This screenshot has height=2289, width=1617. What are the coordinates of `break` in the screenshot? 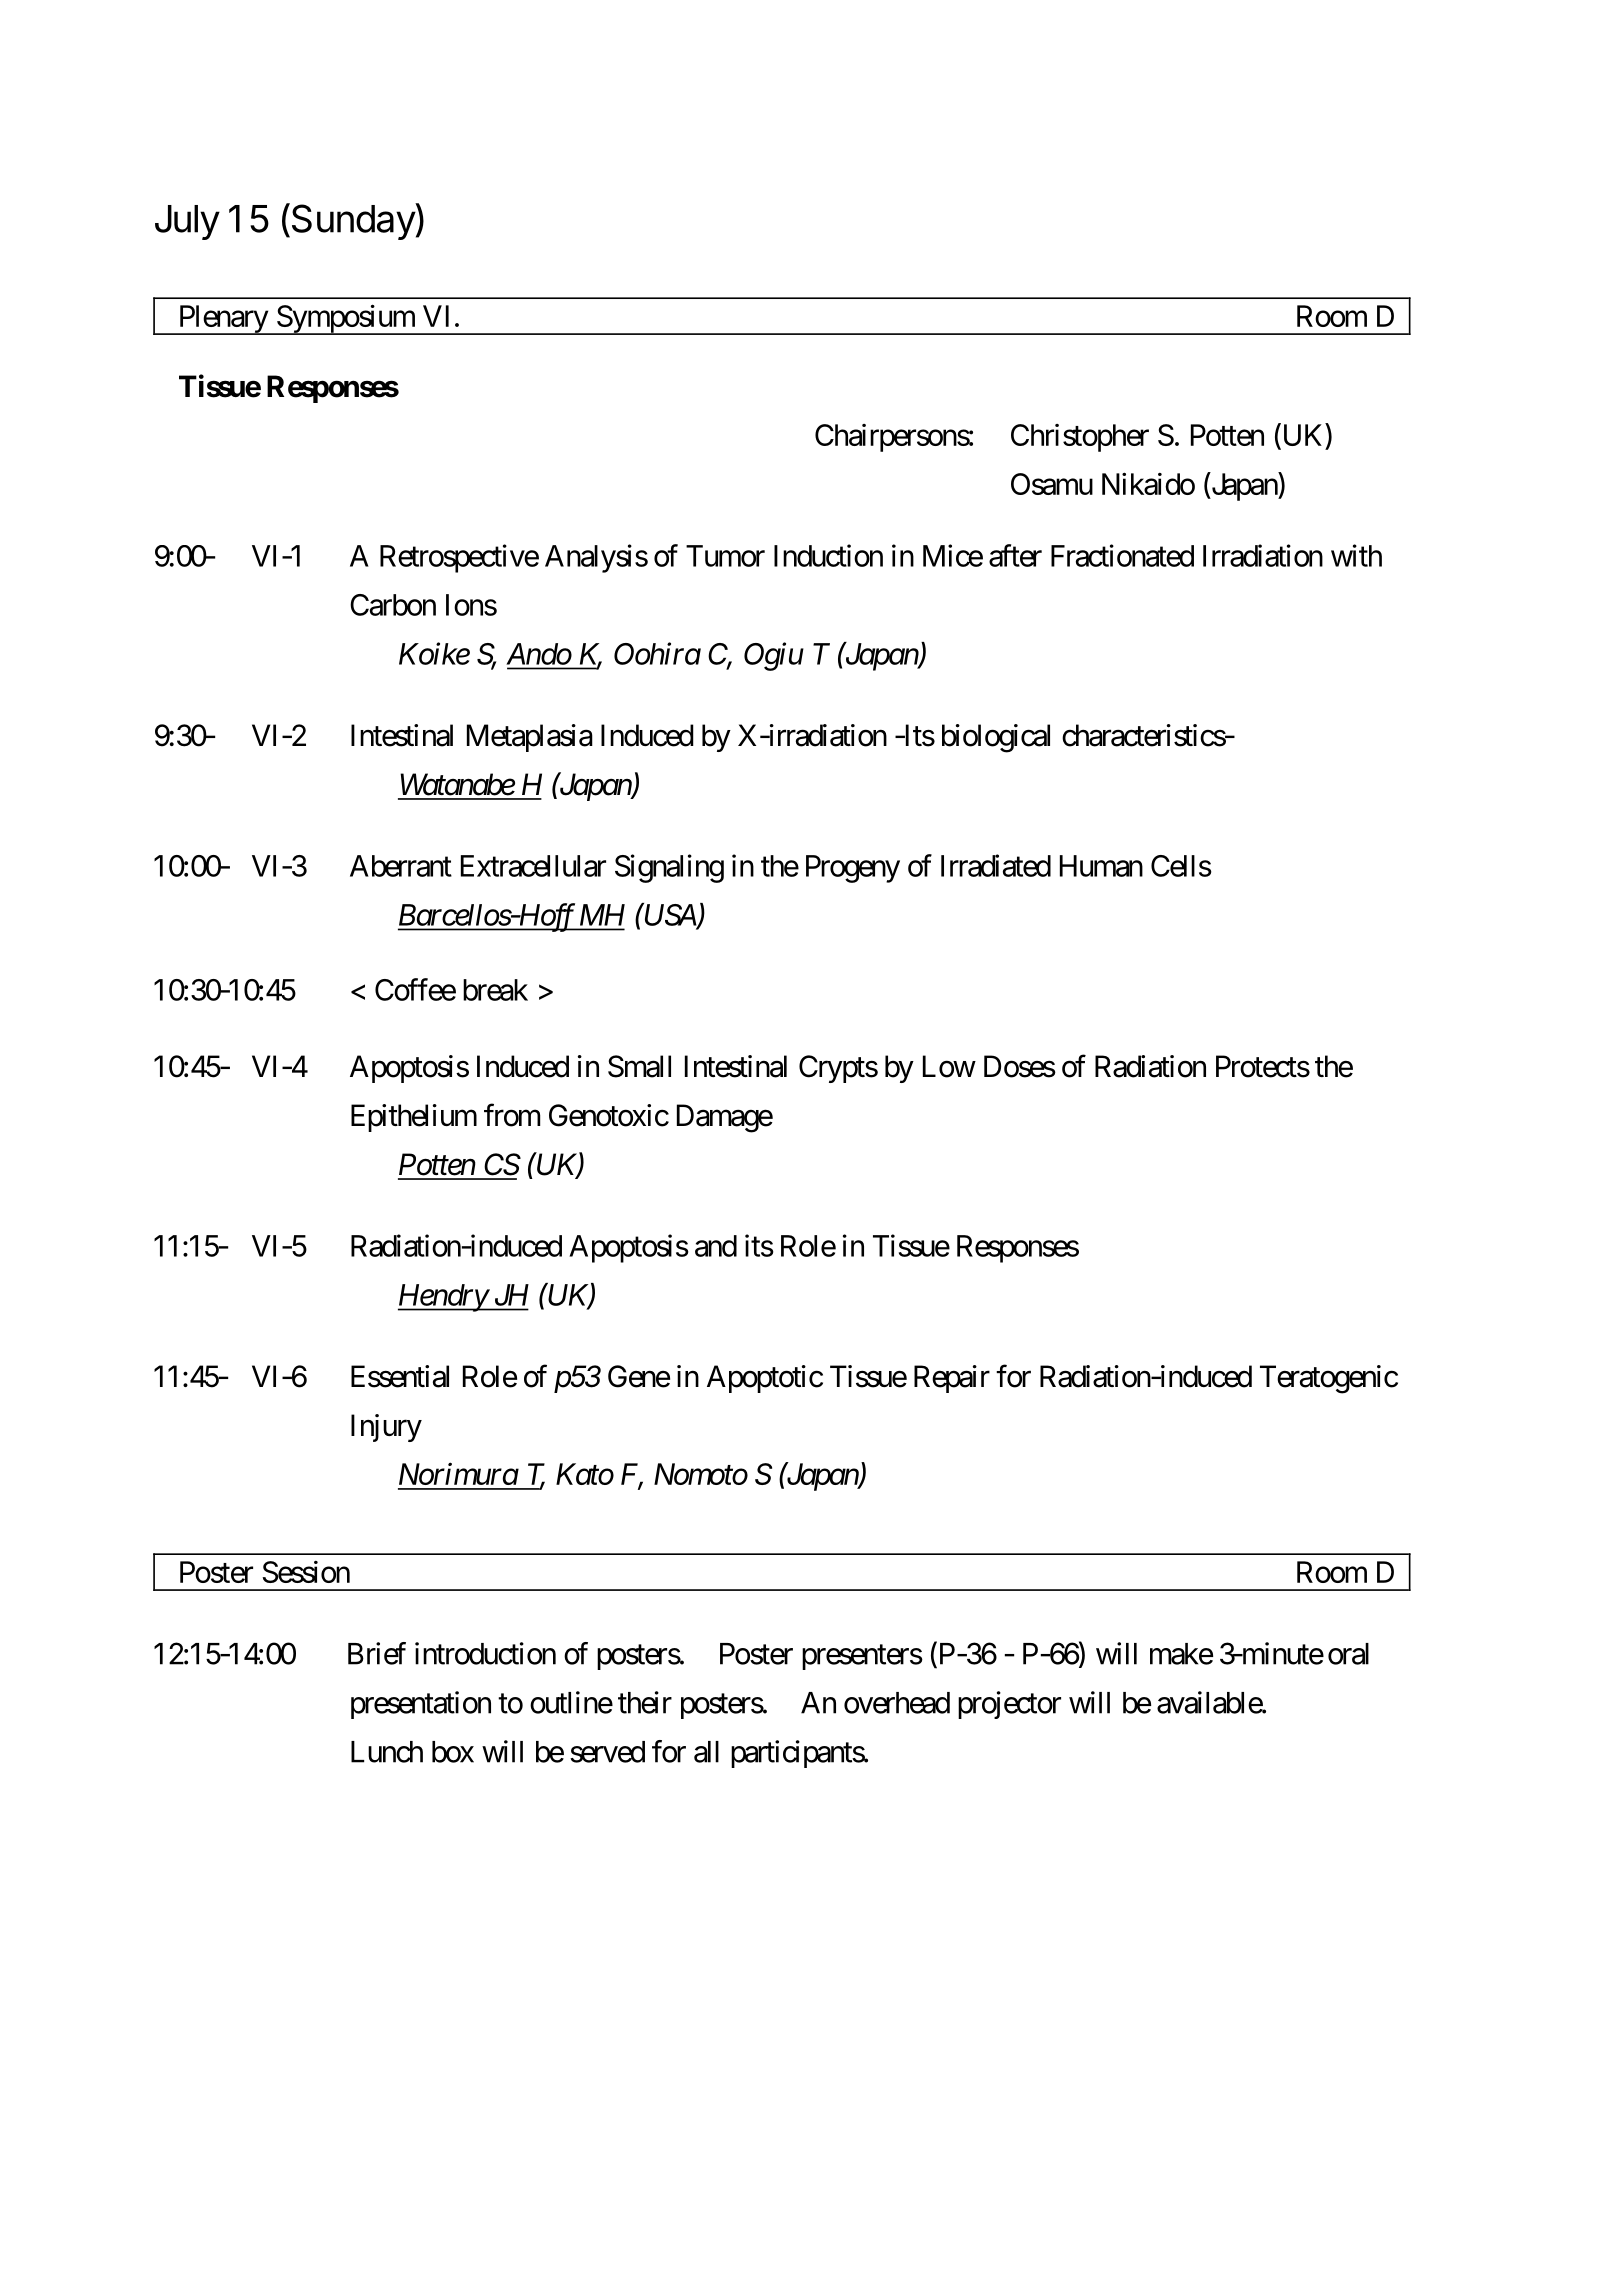 It's located at (495, 990).
